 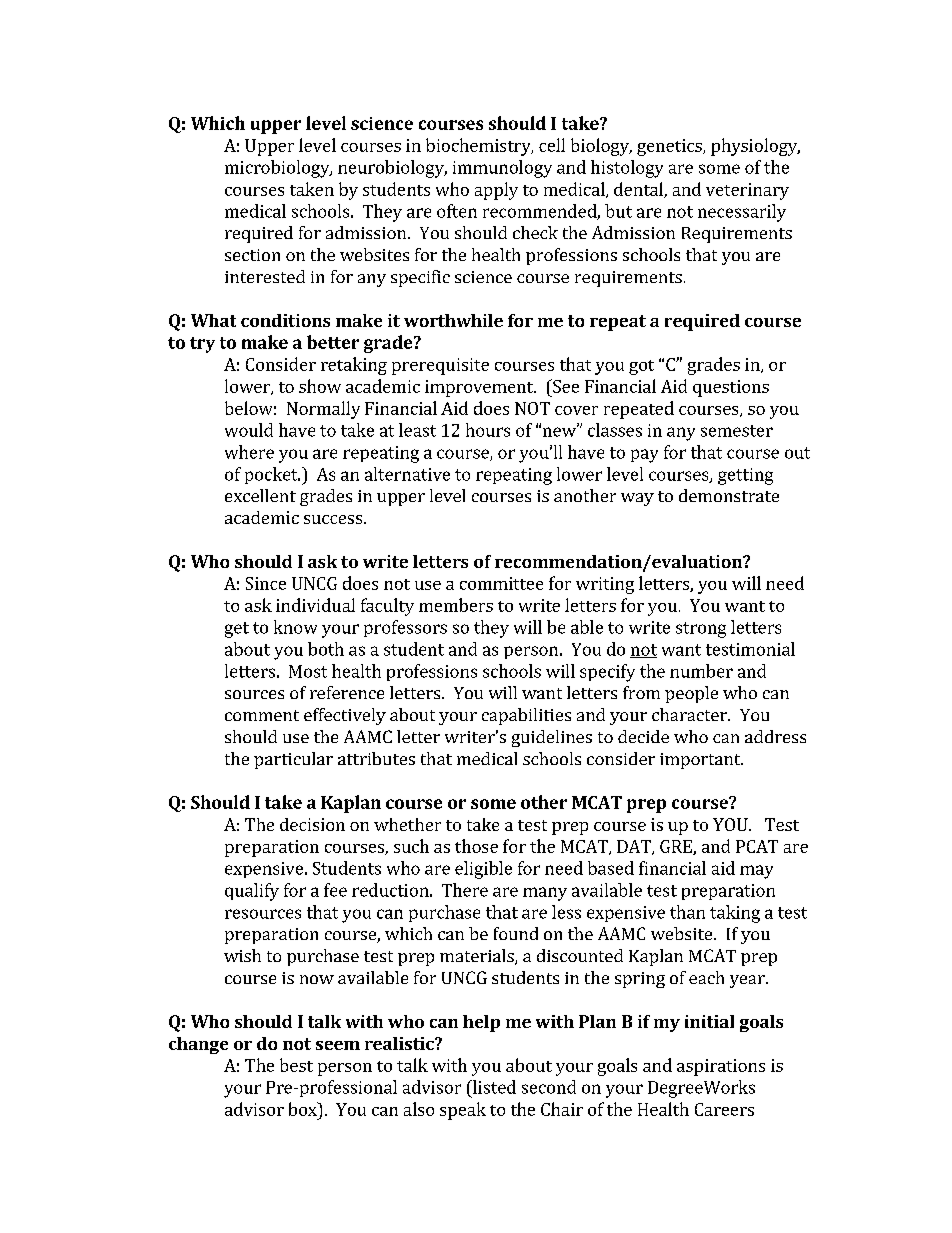 What do you see at coordinates (249, 452) in the screenshot?
I see `where` at bounding box center [249, 452].
